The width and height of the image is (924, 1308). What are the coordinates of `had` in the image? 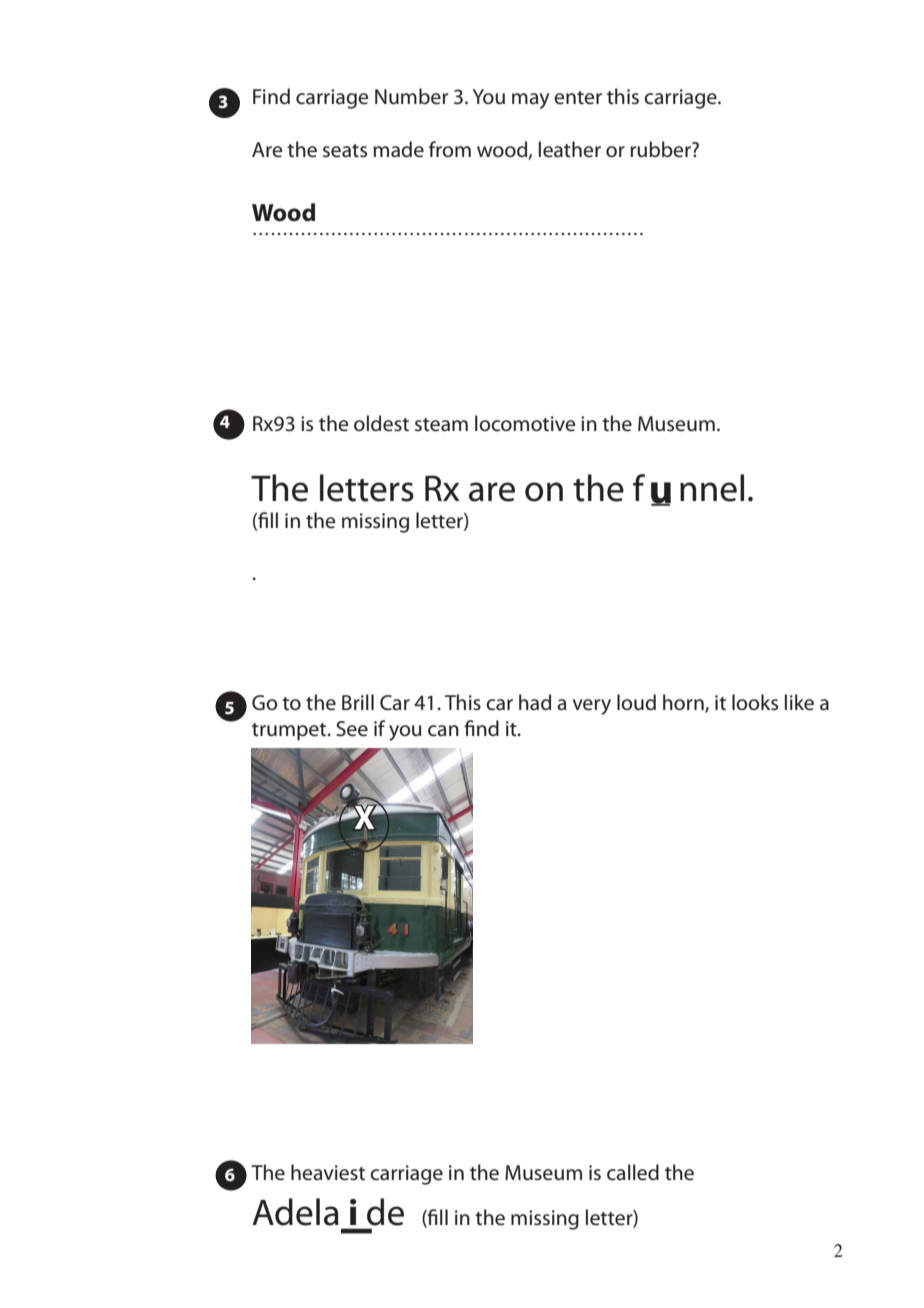 It's located at (535, 702).
